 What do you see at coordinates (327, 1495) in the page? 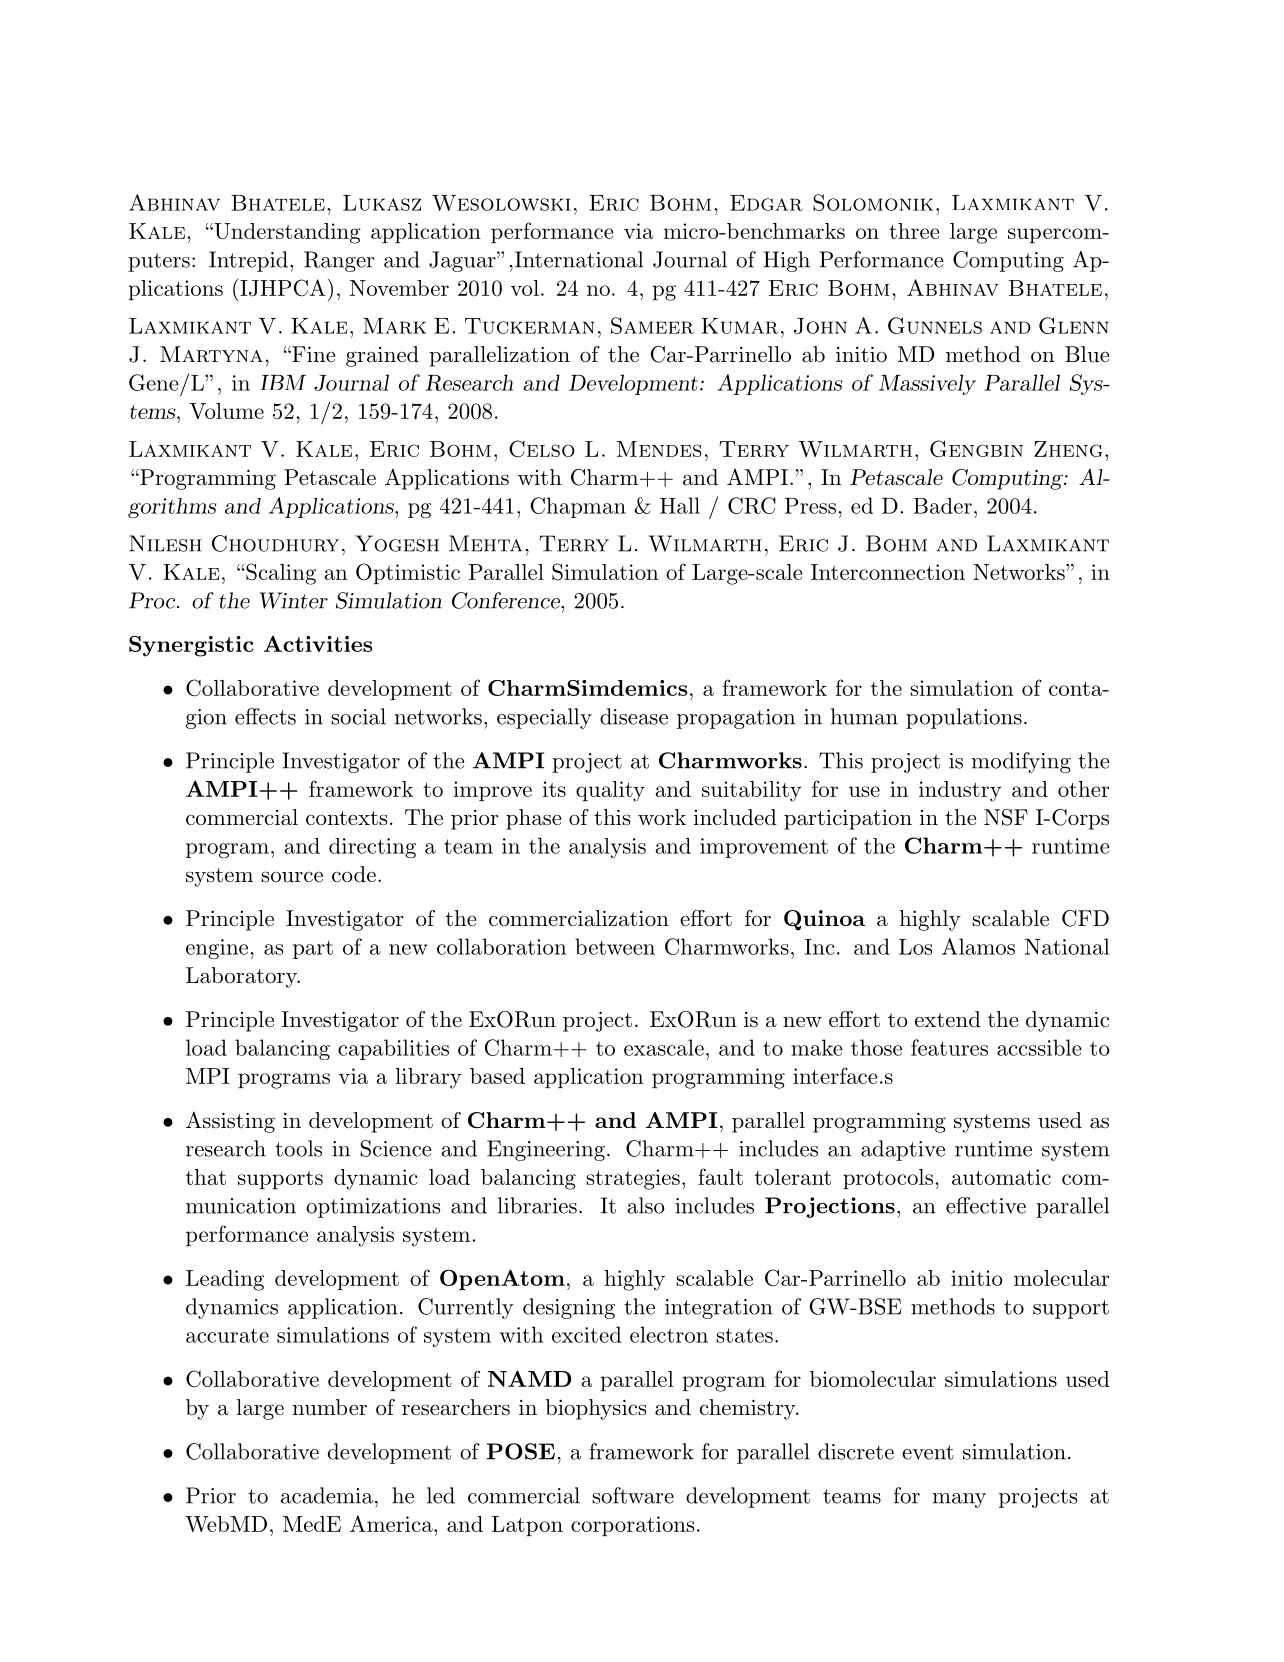
I see `academia` at bounding box center [327, 1495].
